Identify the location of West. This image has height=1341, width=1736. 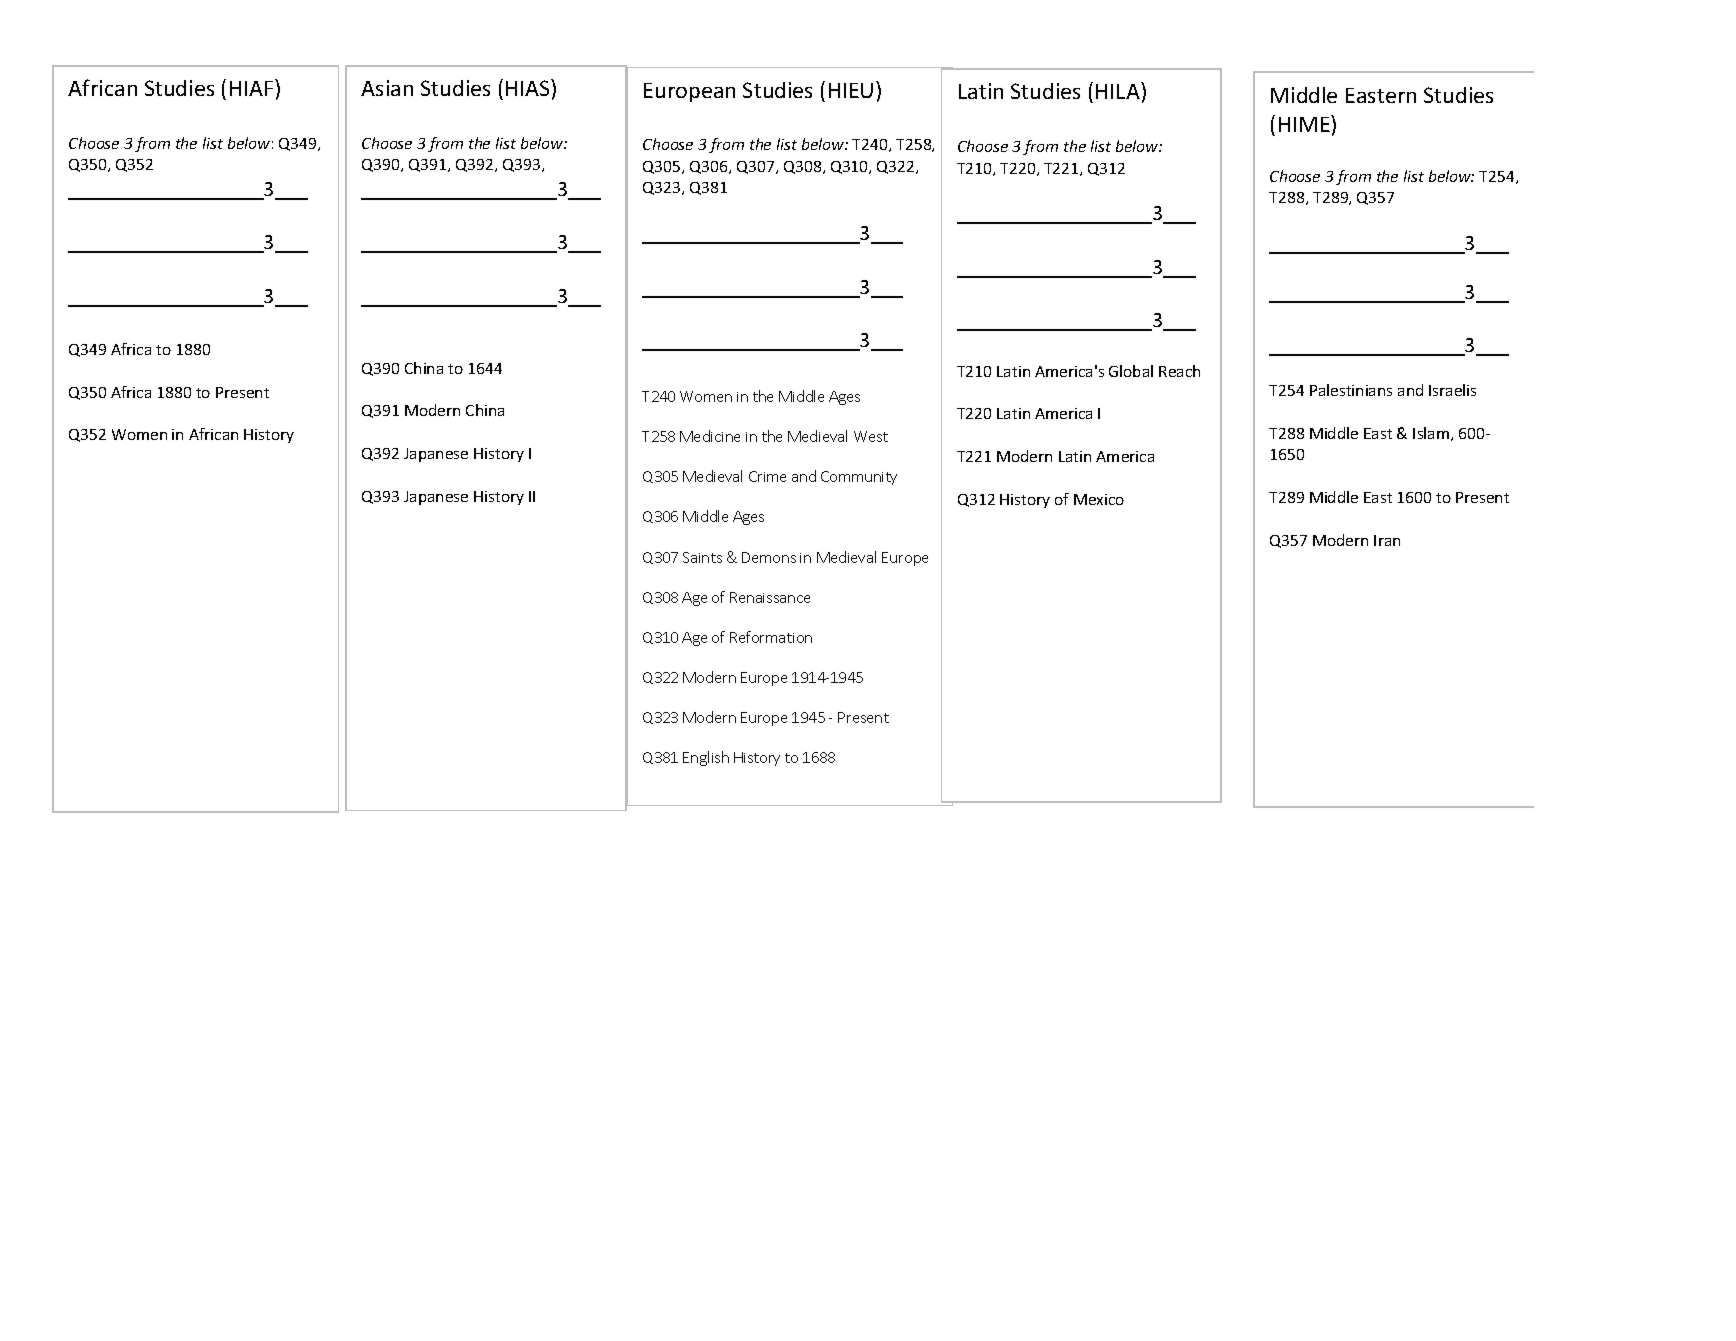
(871, 436).
